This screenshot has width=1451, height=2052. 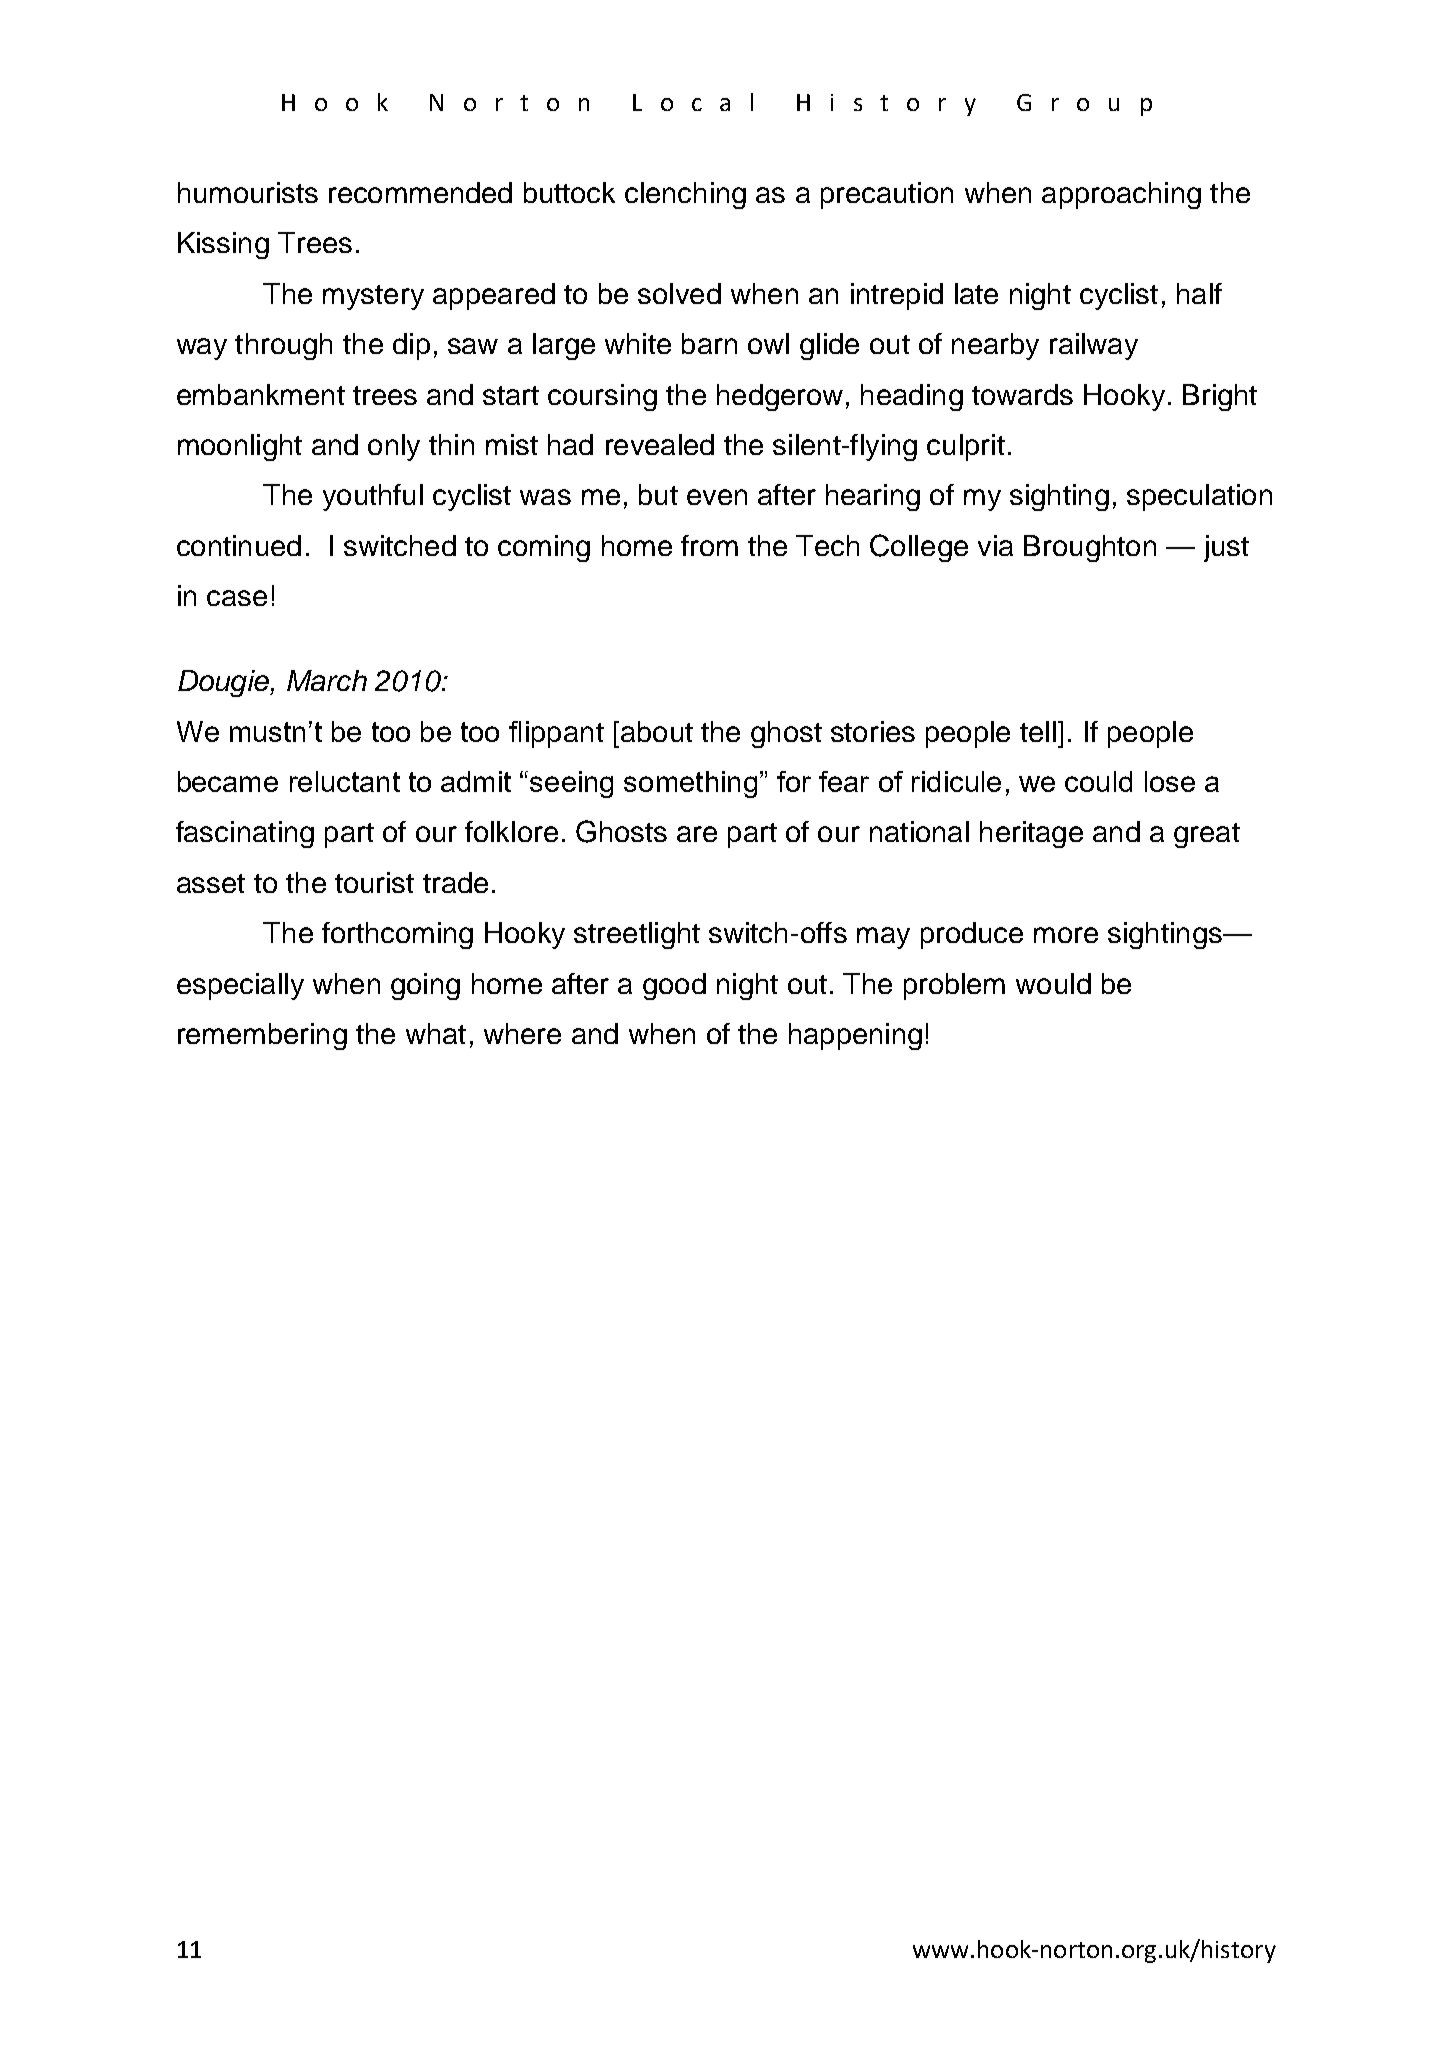 I want to click on approaching, so click(x=1121, y=195).
